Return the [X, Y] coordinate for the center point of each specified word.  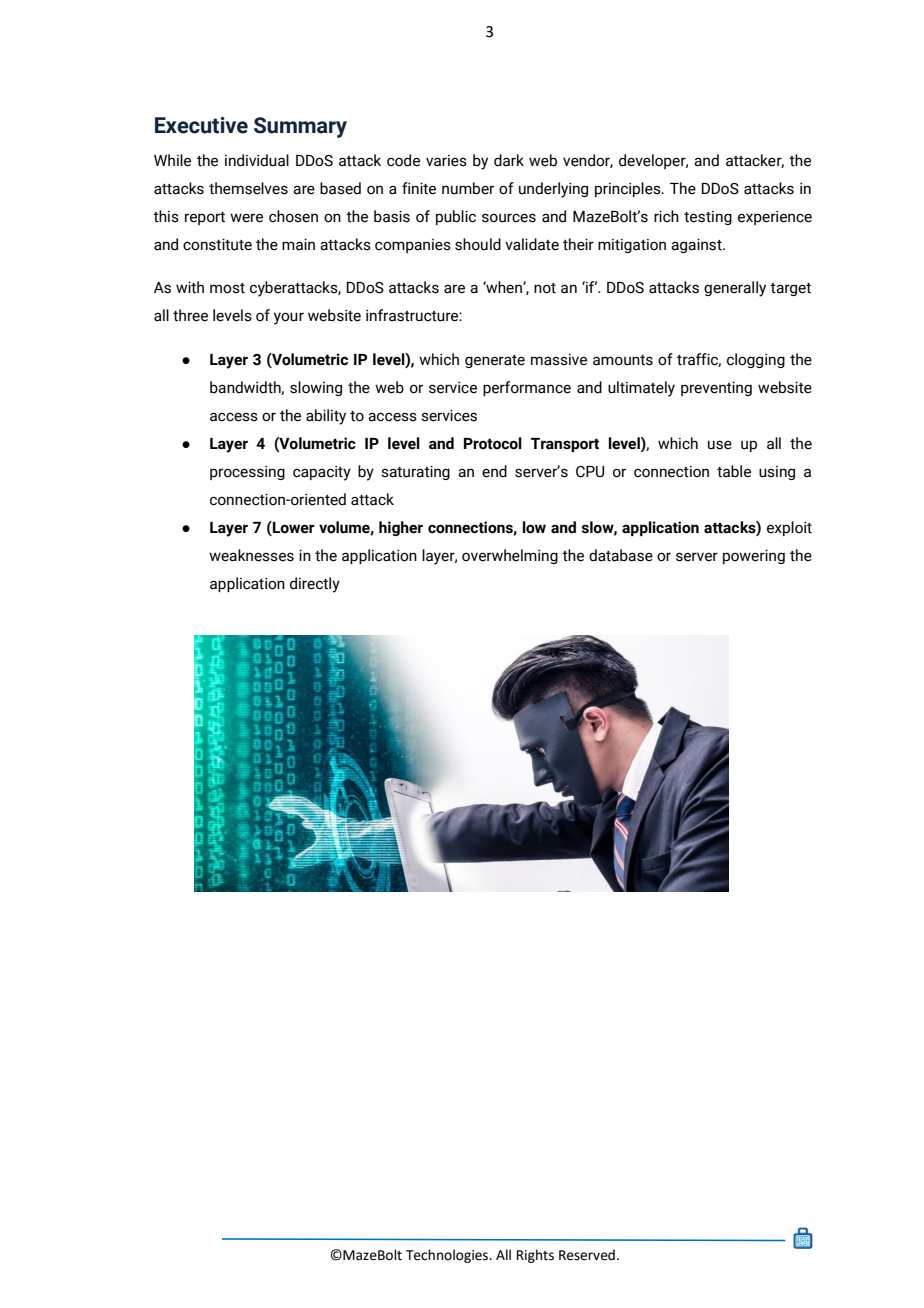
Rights [535, 1256]
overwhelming [510, 556]
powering [754, 556]
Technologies [448, 1256]
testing [708, 218]
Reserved [587, 1255]
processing [247, 473]
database [621, 555]
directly [315, 585]
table [734, 471]
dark [509, 160]
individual [257, 160]
